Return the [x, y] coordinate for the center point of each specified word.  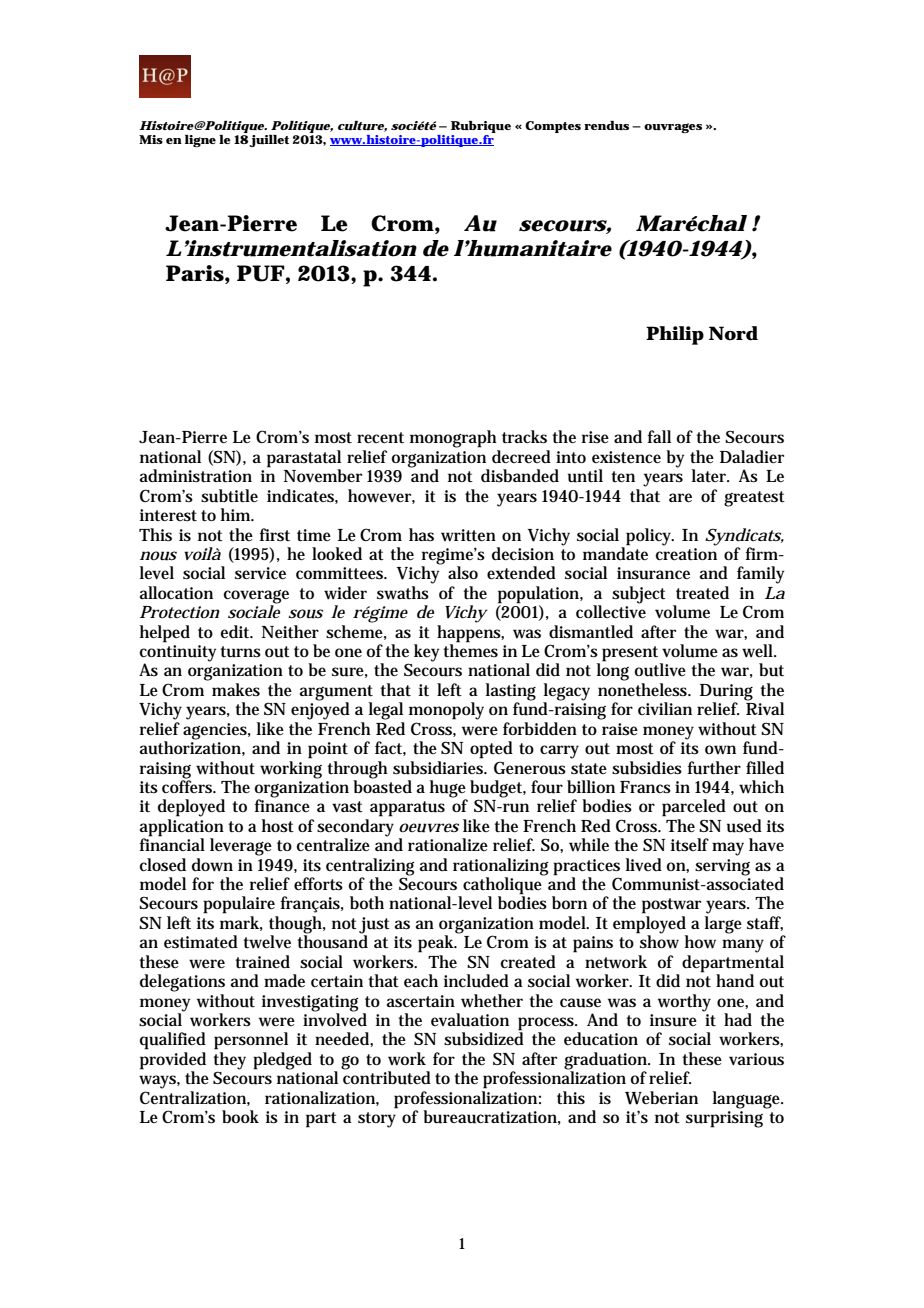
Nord [733, 333]
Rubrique [481, 128]
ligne [200, 141]
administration [196, 476]
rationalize [448, 844]
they [229, 1062]
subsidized [484, 1038]
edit [235, 631]
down [212, 865]
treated [702, 593]
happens [469, 634]
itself [690, 845]
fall [659, 436]
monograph [453, 439]
